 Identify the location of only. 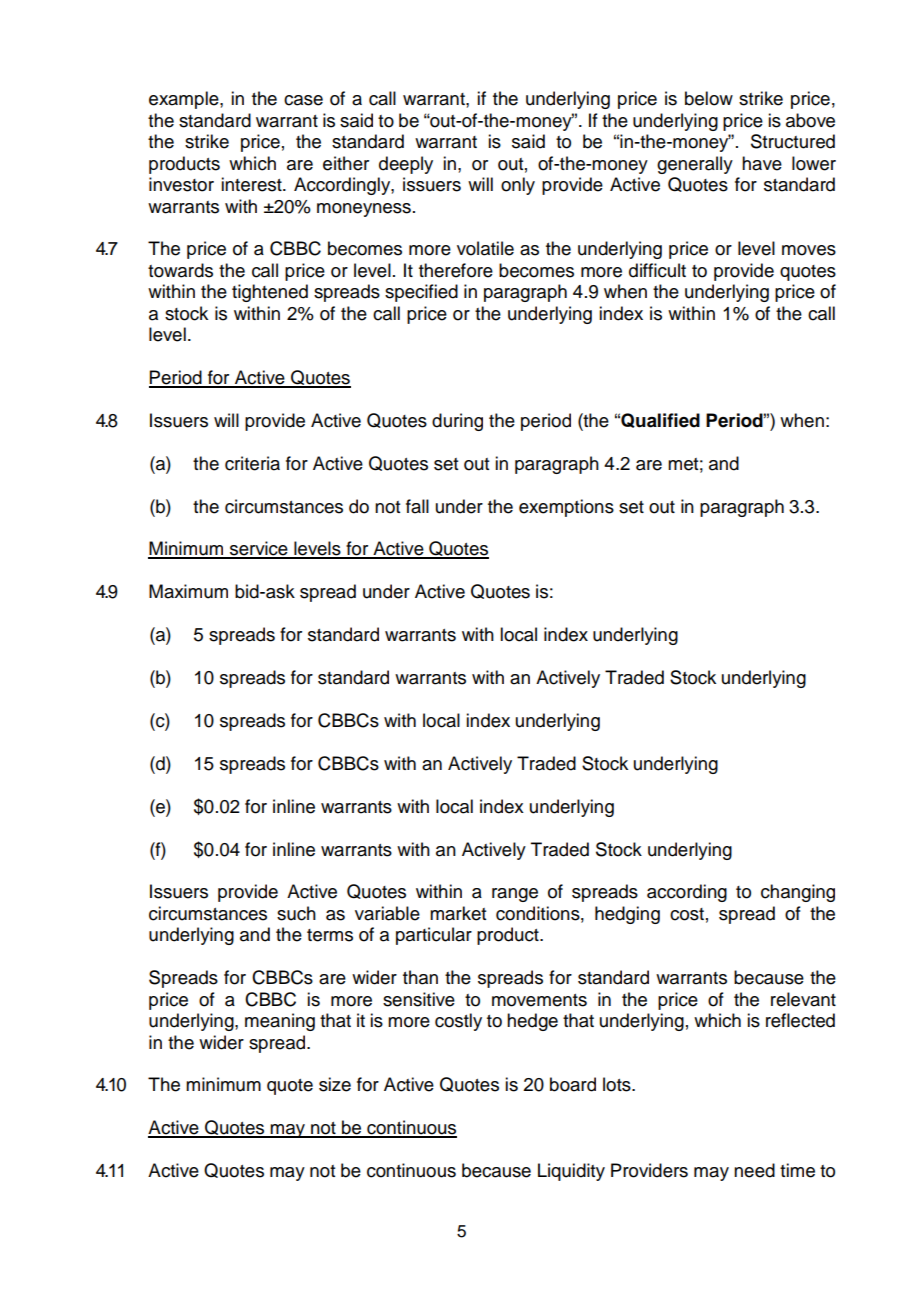
(518, 186).
